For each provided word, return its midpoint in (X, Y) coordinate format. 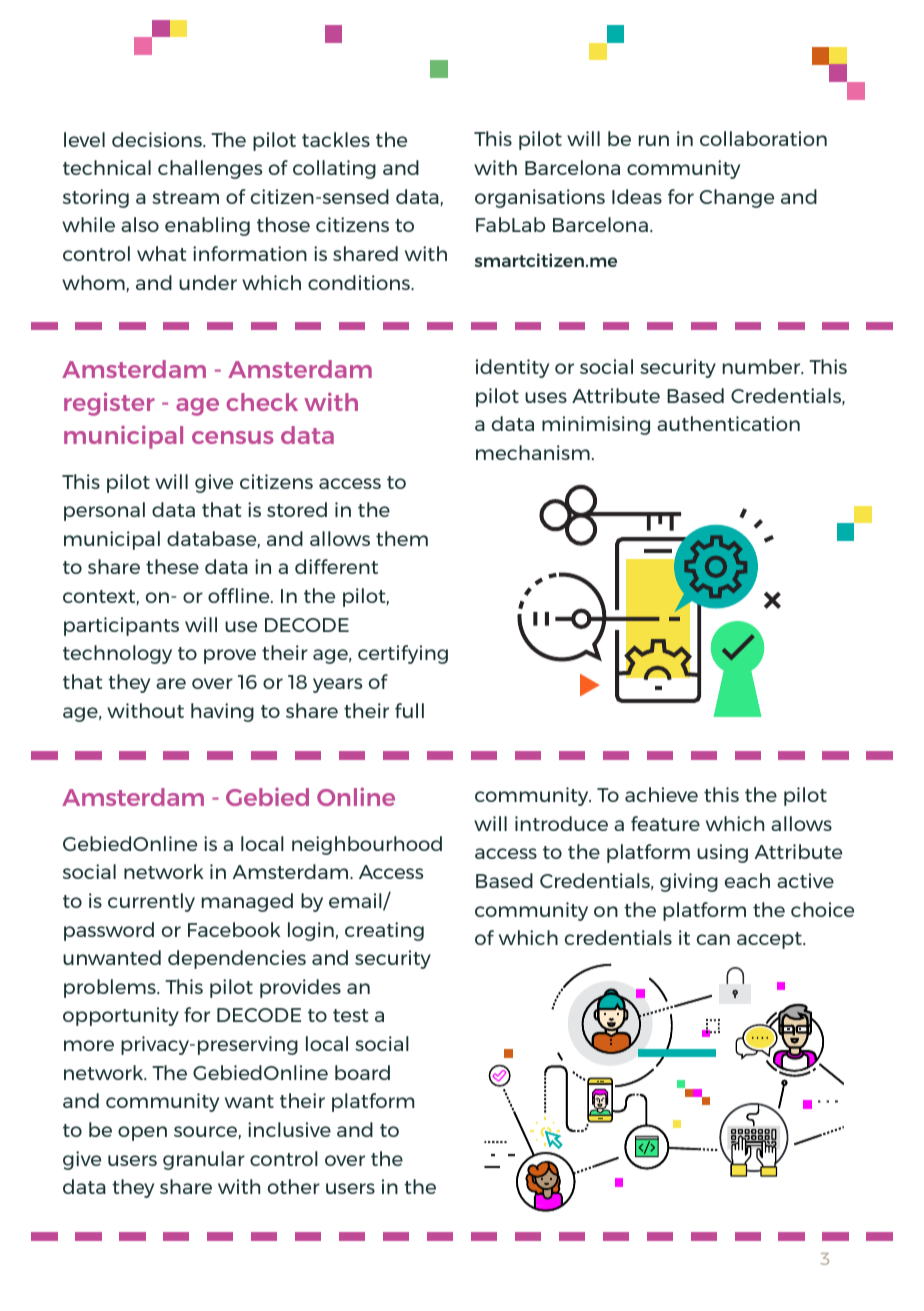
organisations (540, 198)
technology (117, 654)
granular (204, 1160)
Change (737, 198)
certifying (403, 654)
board (362, 1072)
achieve (661, 794)
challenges (210, 169)
